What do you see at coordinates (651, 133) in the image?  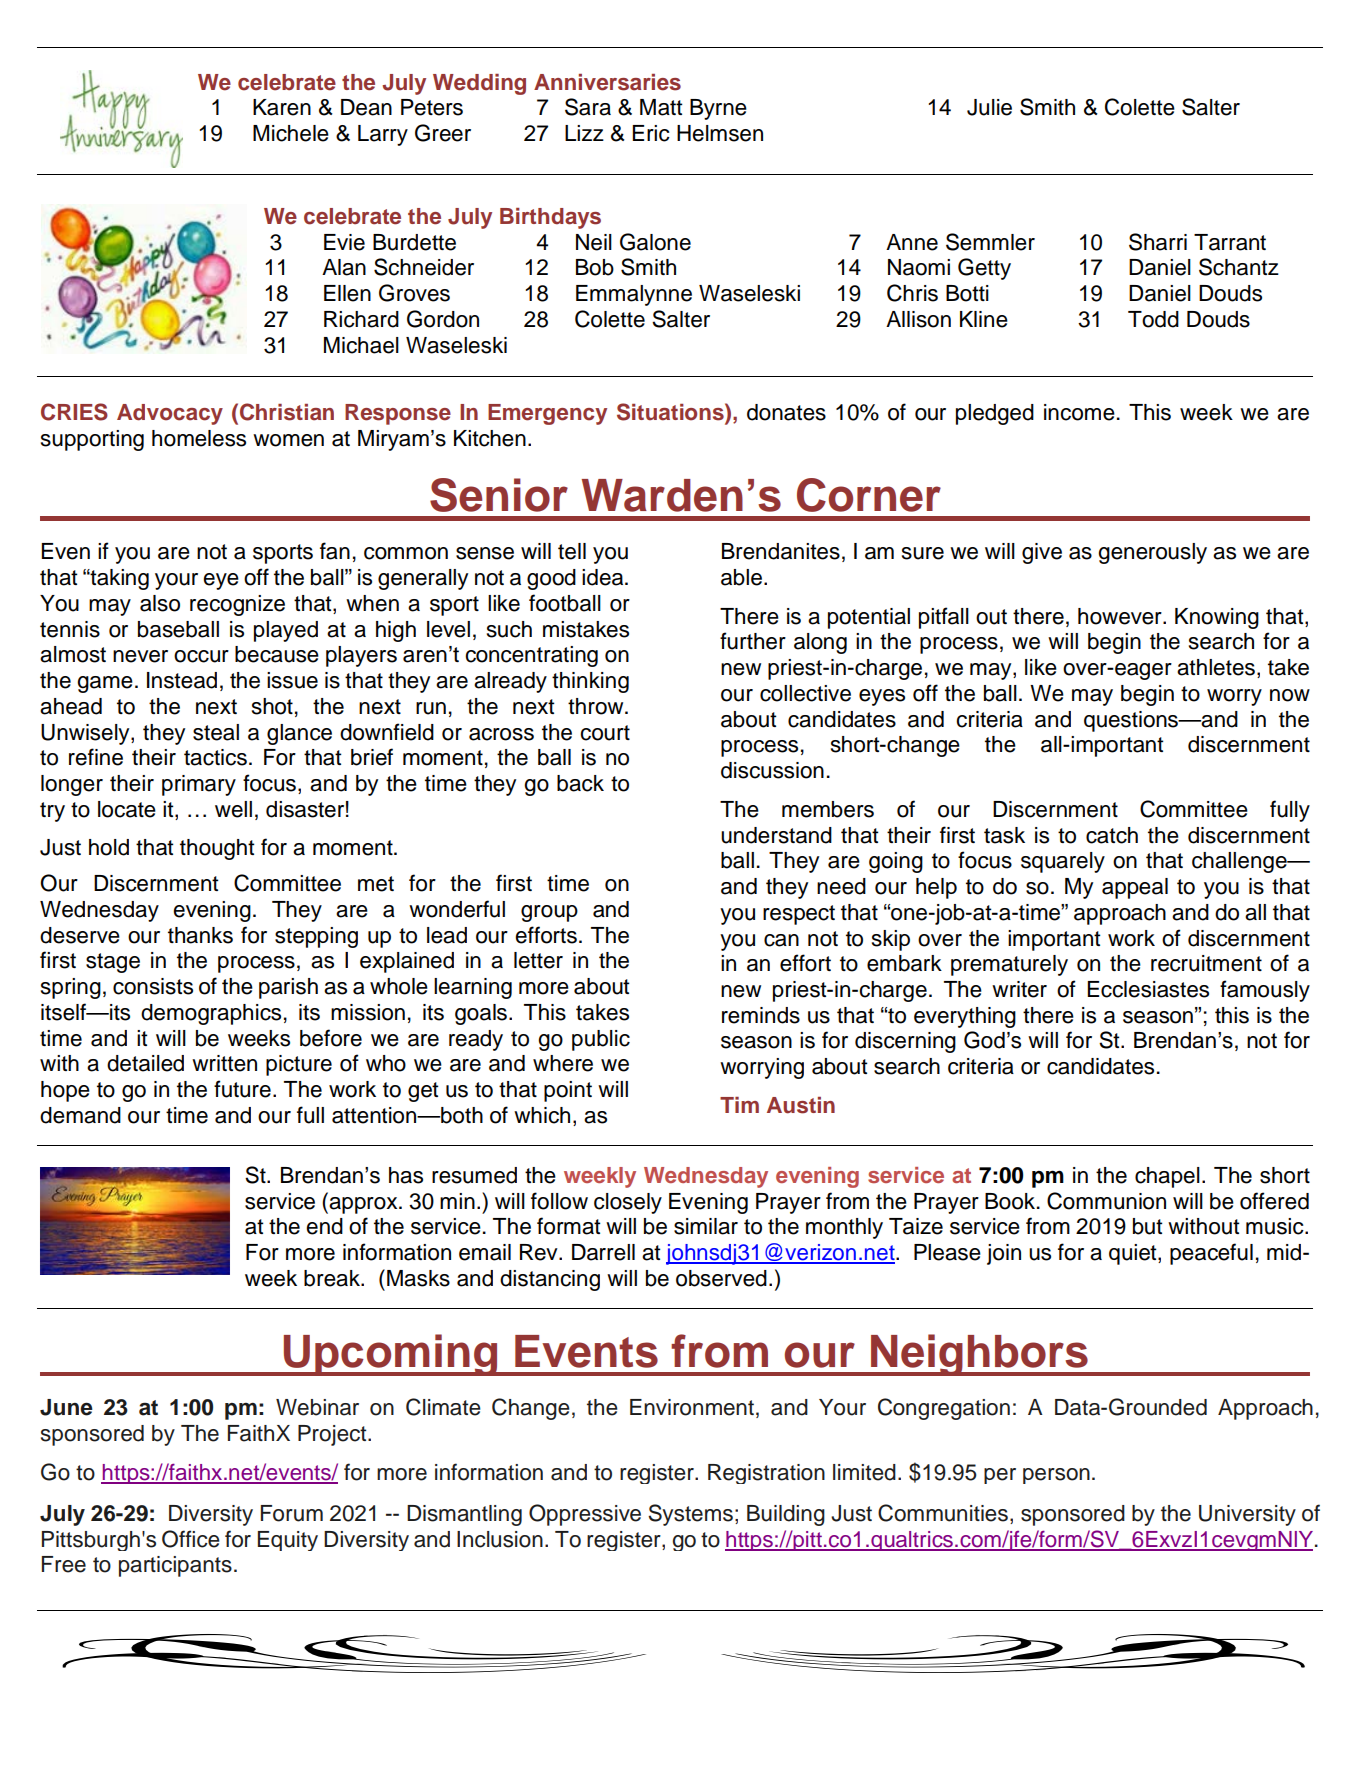 I see `Eric` at bounding box center [651, 133].
